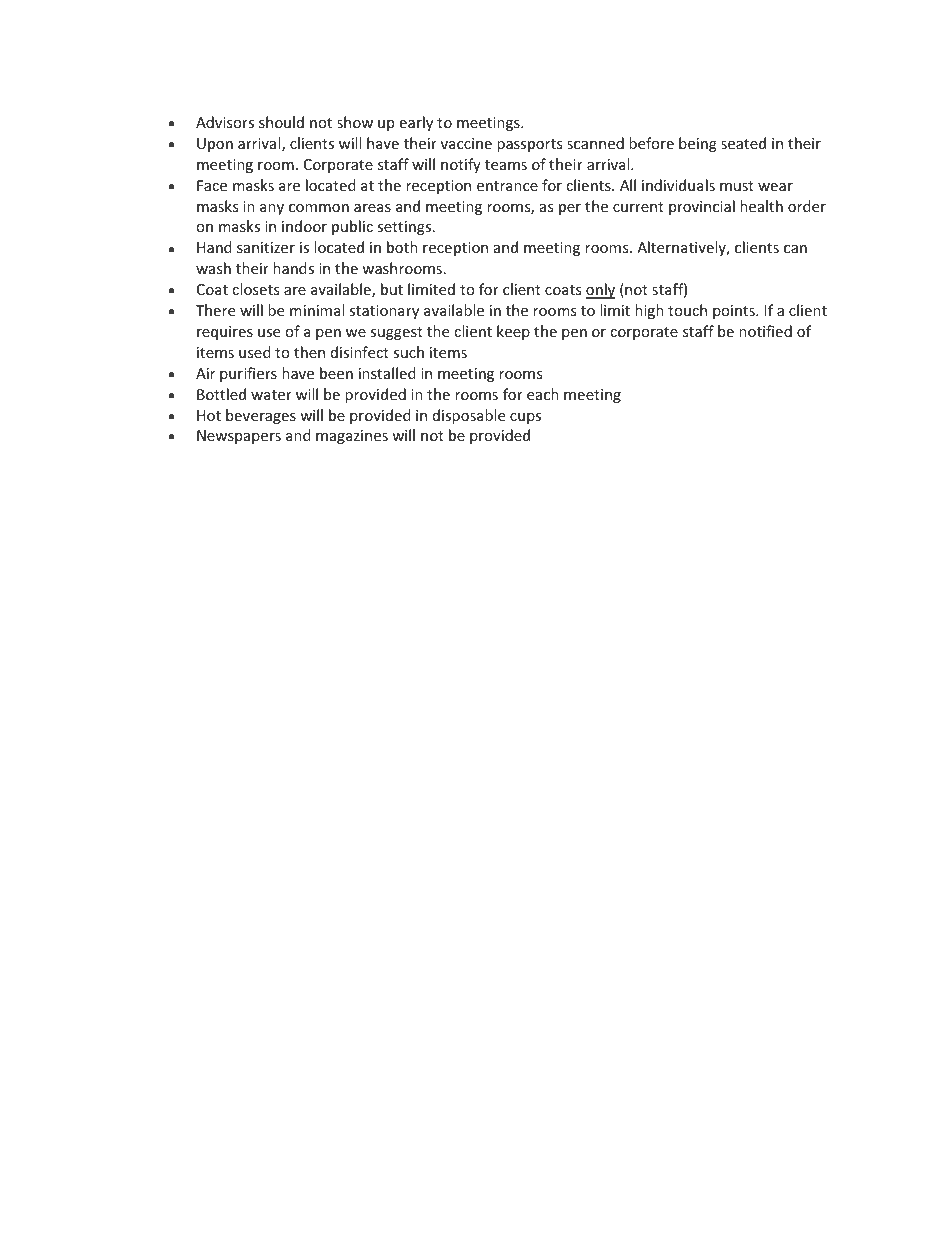 This document has height=1233, width=952. What do you see at coordinates (543, 394) in the document?
I see `each` at bounding box center [543, 394].
